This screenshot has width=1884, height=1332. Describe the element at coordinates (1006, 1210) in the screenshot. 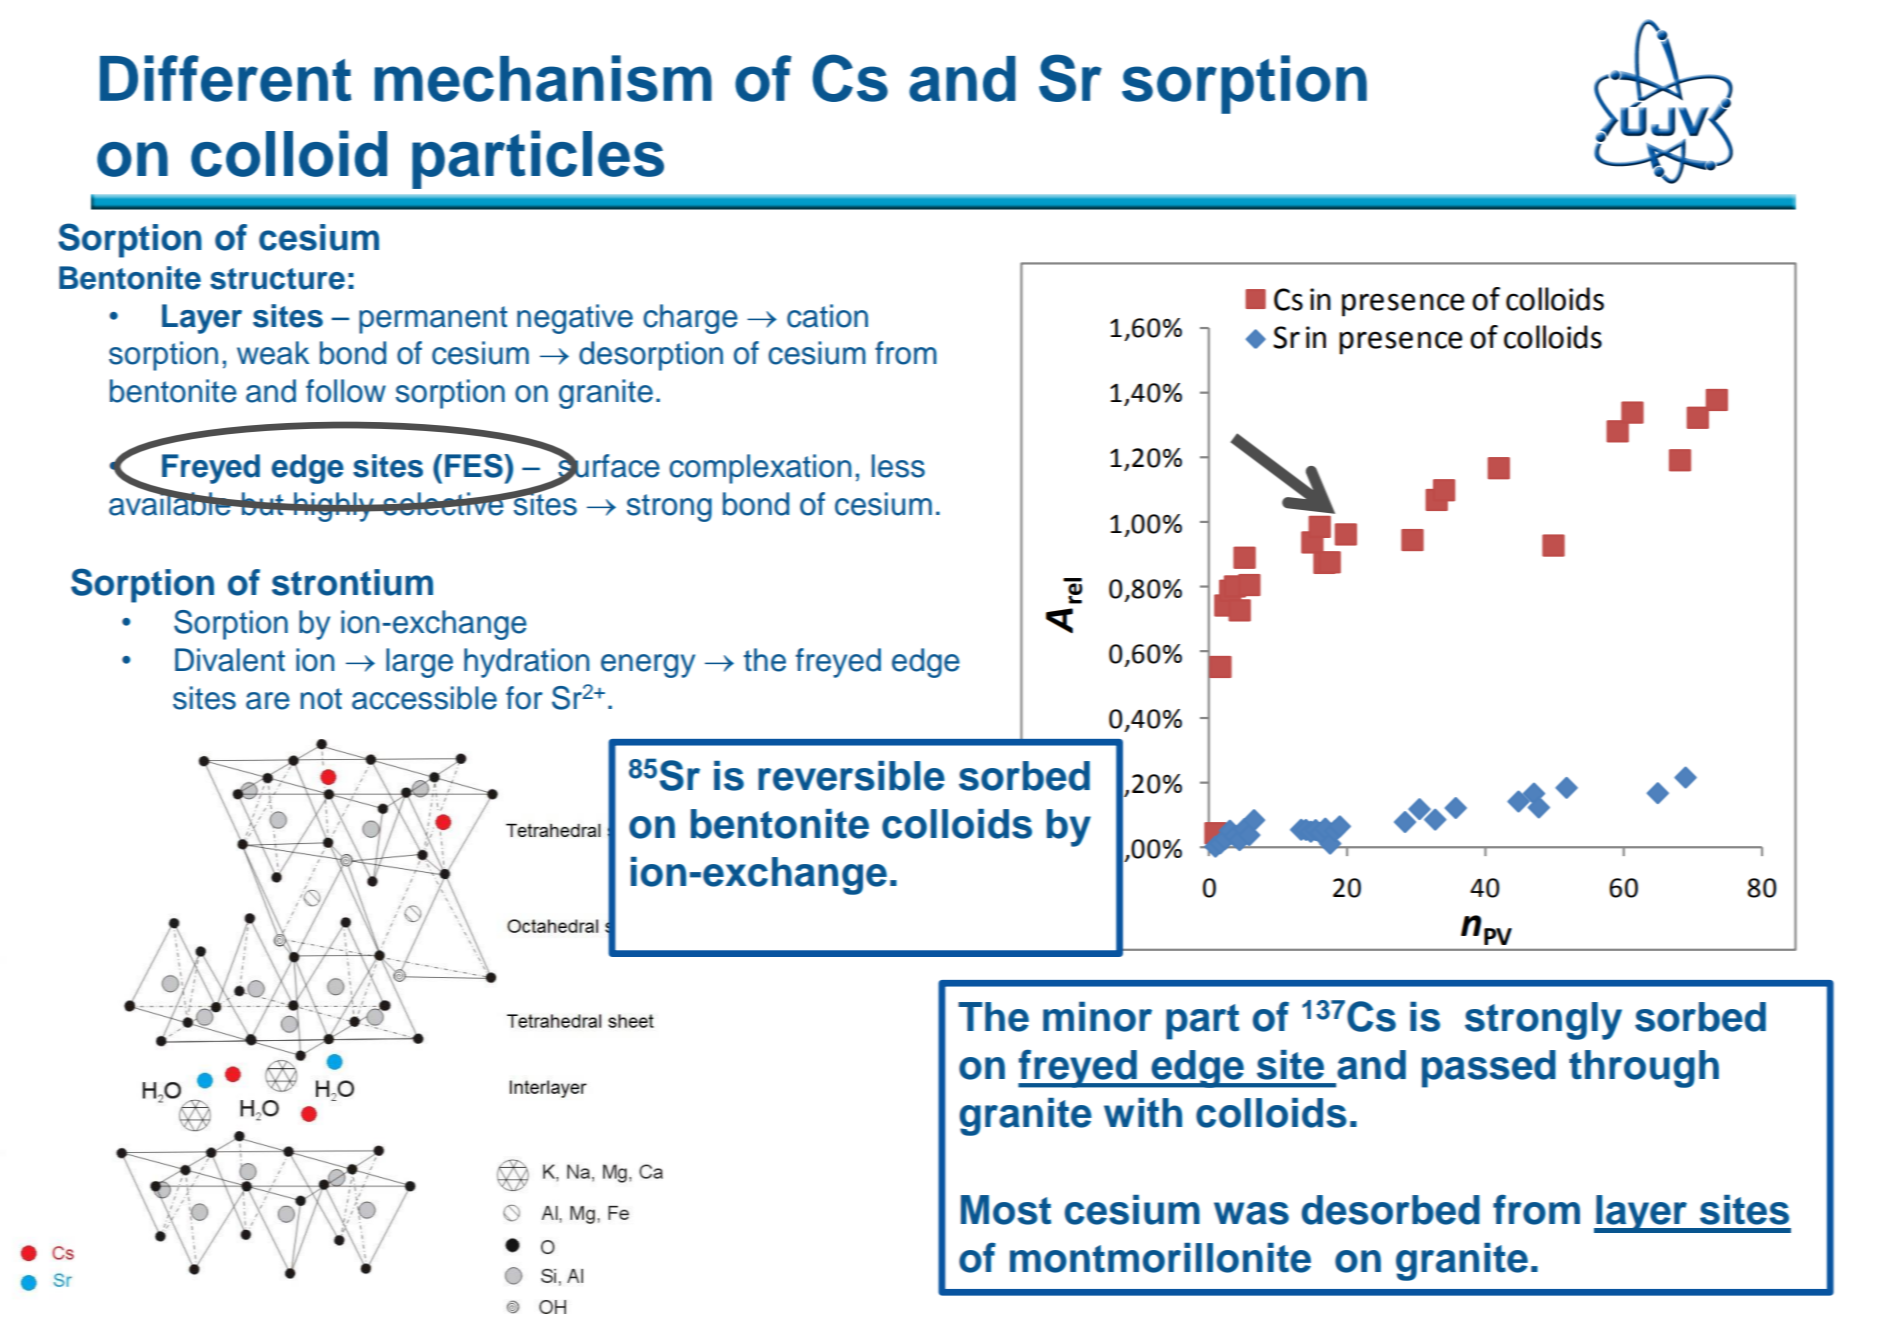

I see `Most` at that location.
